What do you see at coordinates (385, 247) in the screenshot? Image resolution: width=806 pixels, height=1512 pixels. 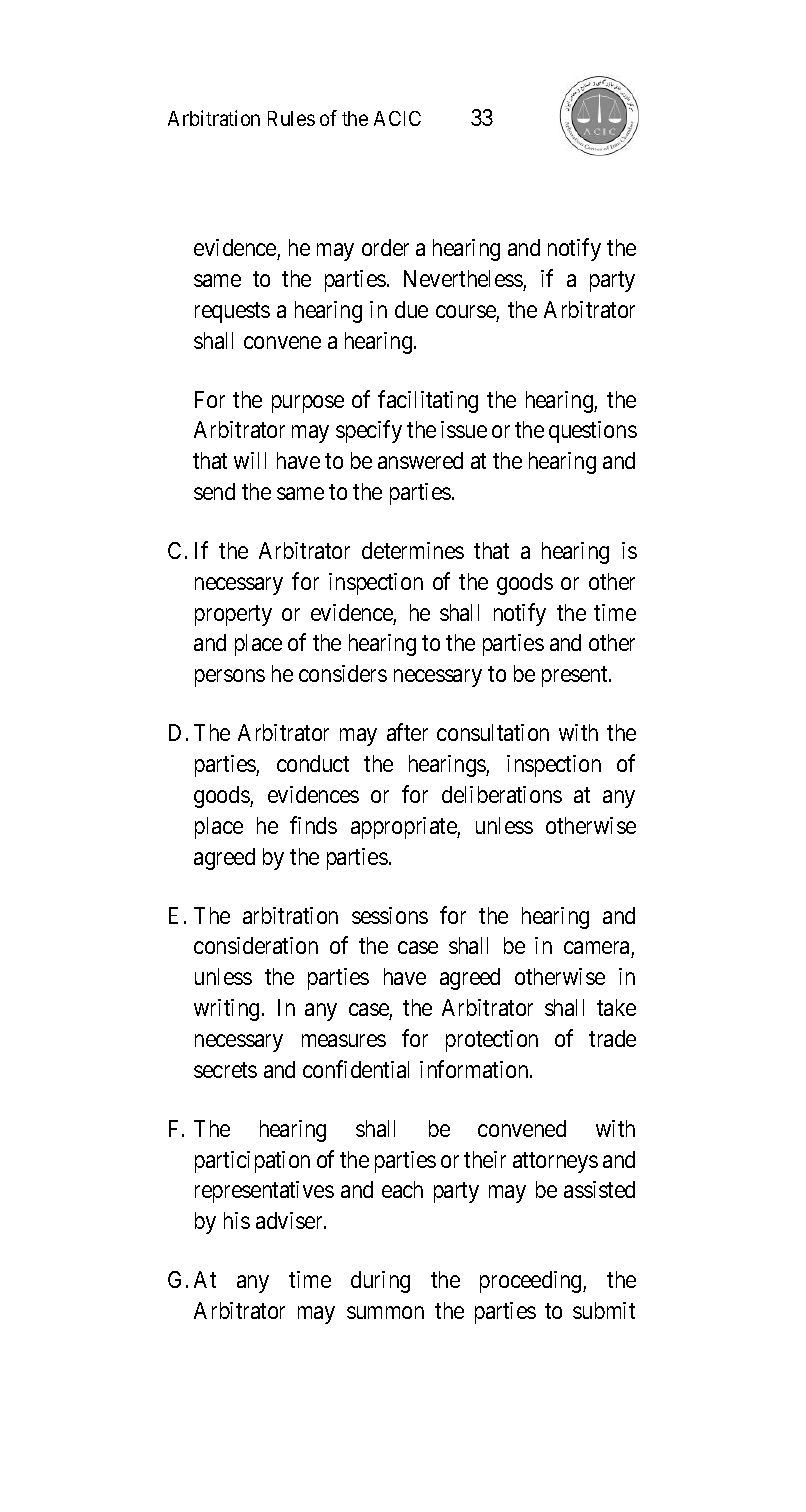 I see `order` at bounding box center [385, 247].
